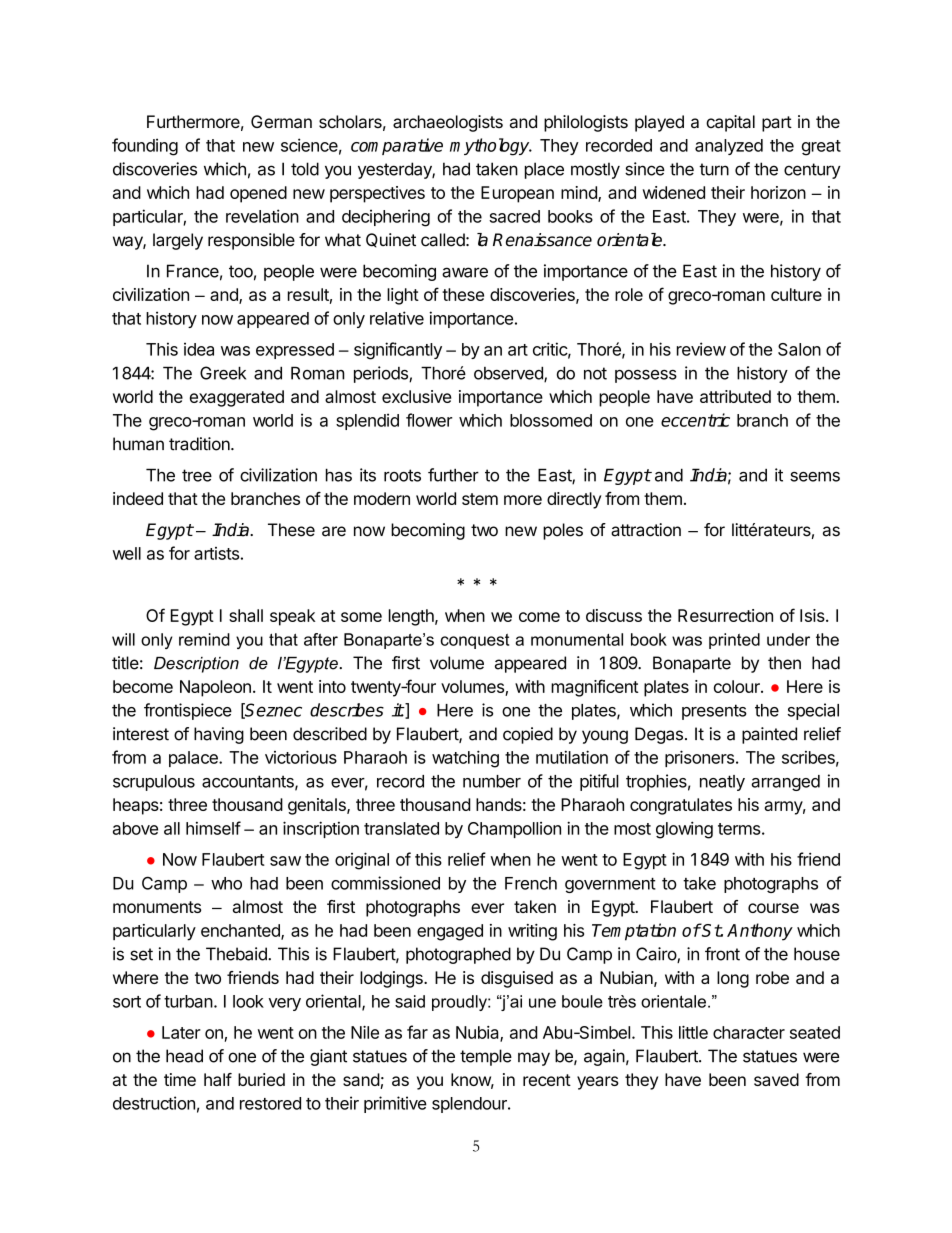 The image size is (952, 1233). I want to click on mythology, so click(491, 147).
